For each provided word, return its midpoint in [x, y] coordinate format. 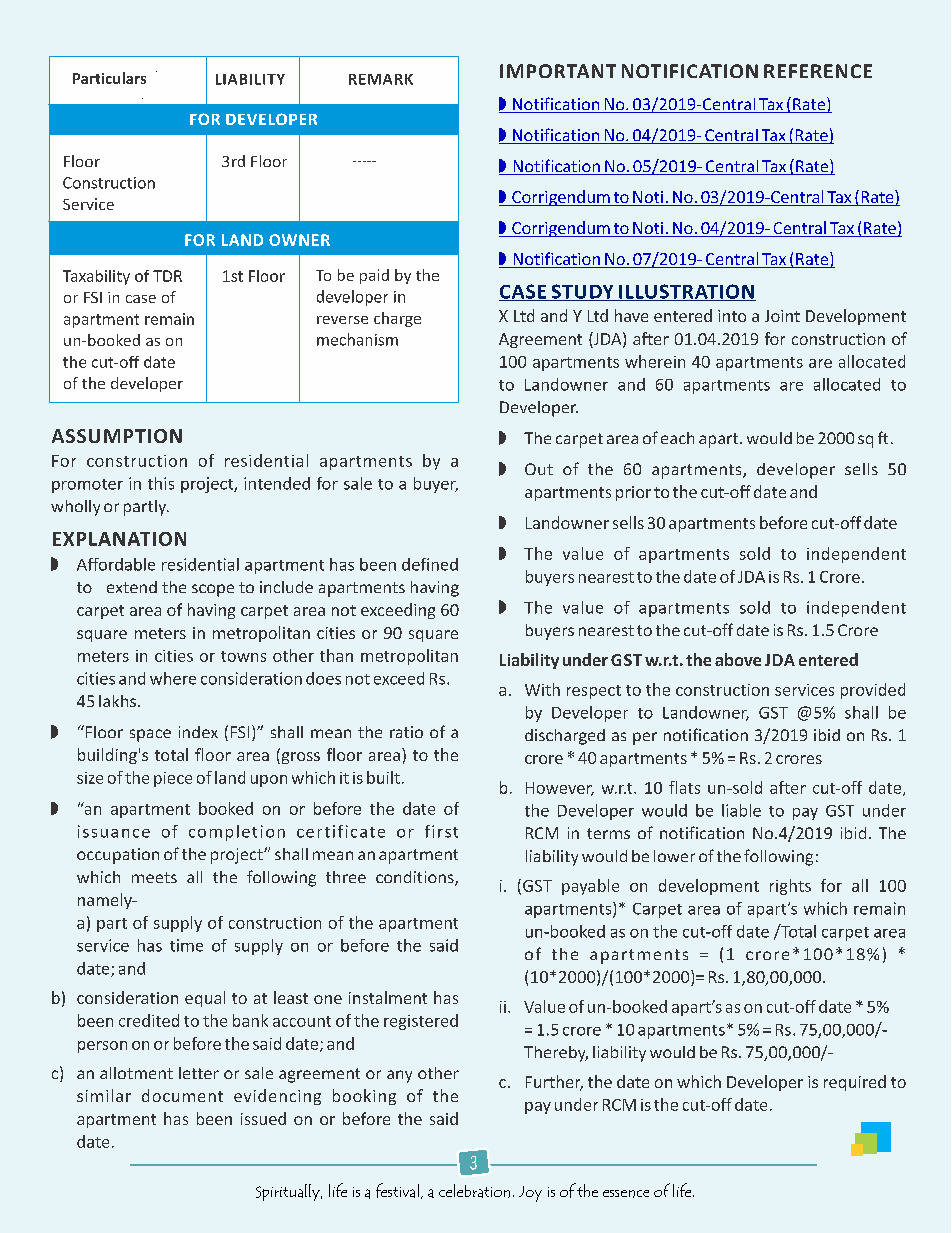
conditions [416, 878]
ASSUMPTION [117, 436]
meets [154, 877]
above [738, 659]
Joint [782, 316]
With [542, 689]
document [182, 1095]
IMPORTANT [558, 71]
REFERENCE [818, 71]
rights [790, 887]
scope [213, 590]
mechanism [357, 339]
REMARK [381, 79]
